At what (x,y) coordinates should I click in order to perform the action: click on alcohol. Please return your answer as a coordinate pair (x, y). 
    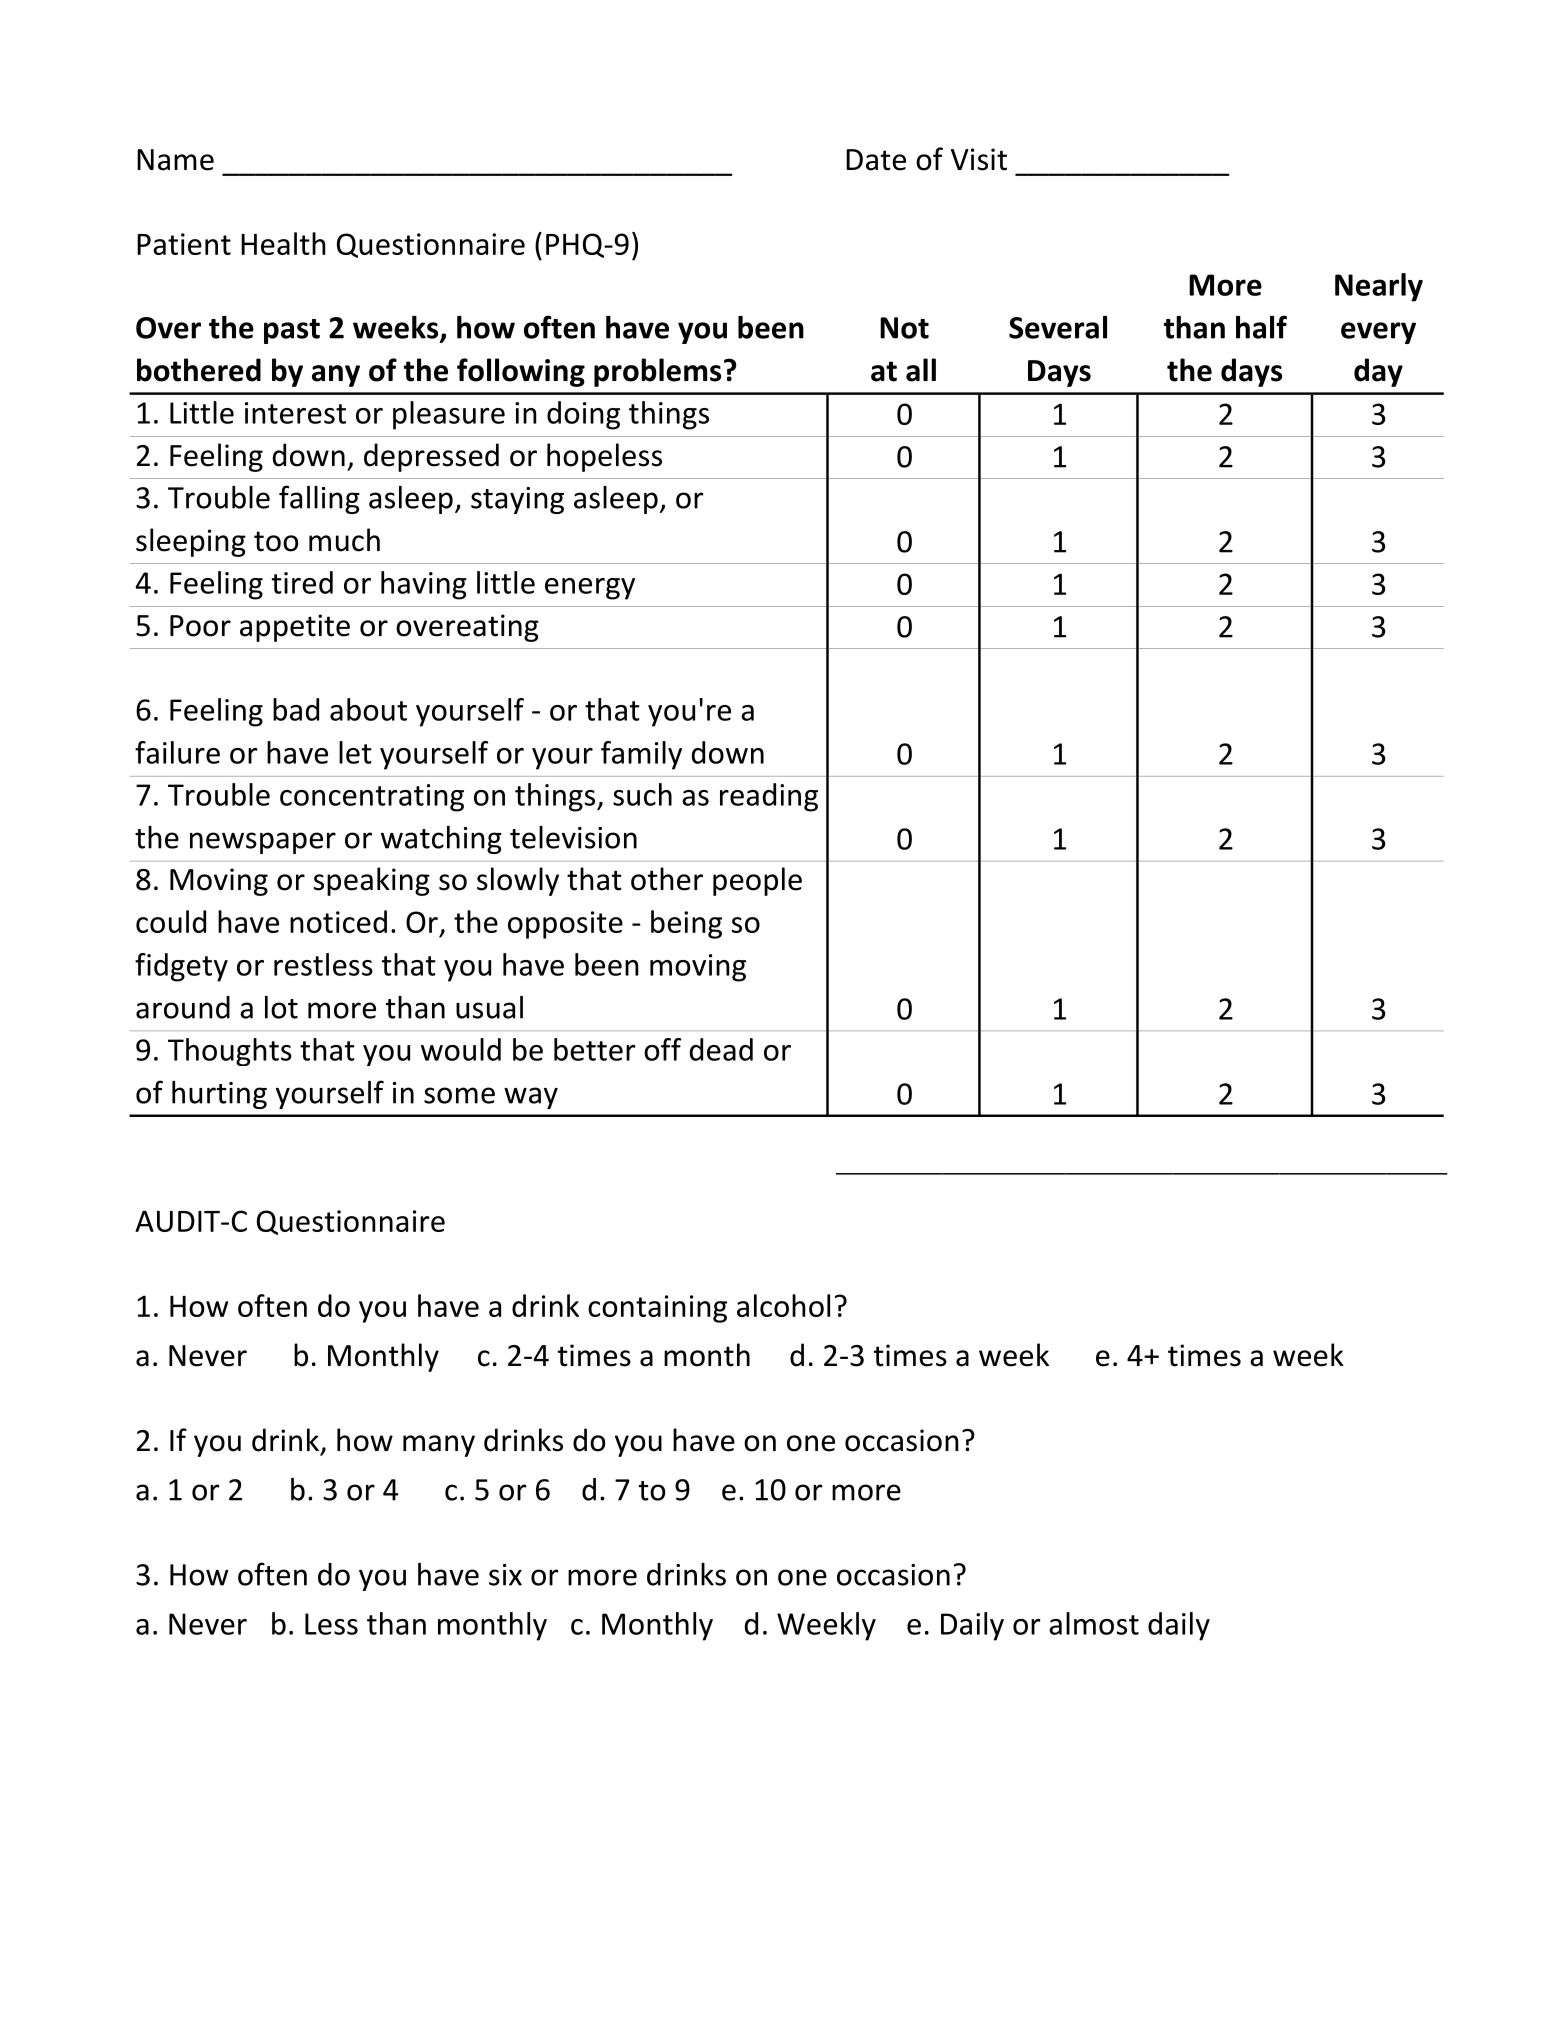
    Looking at the image, I should click on (783, 1305).
